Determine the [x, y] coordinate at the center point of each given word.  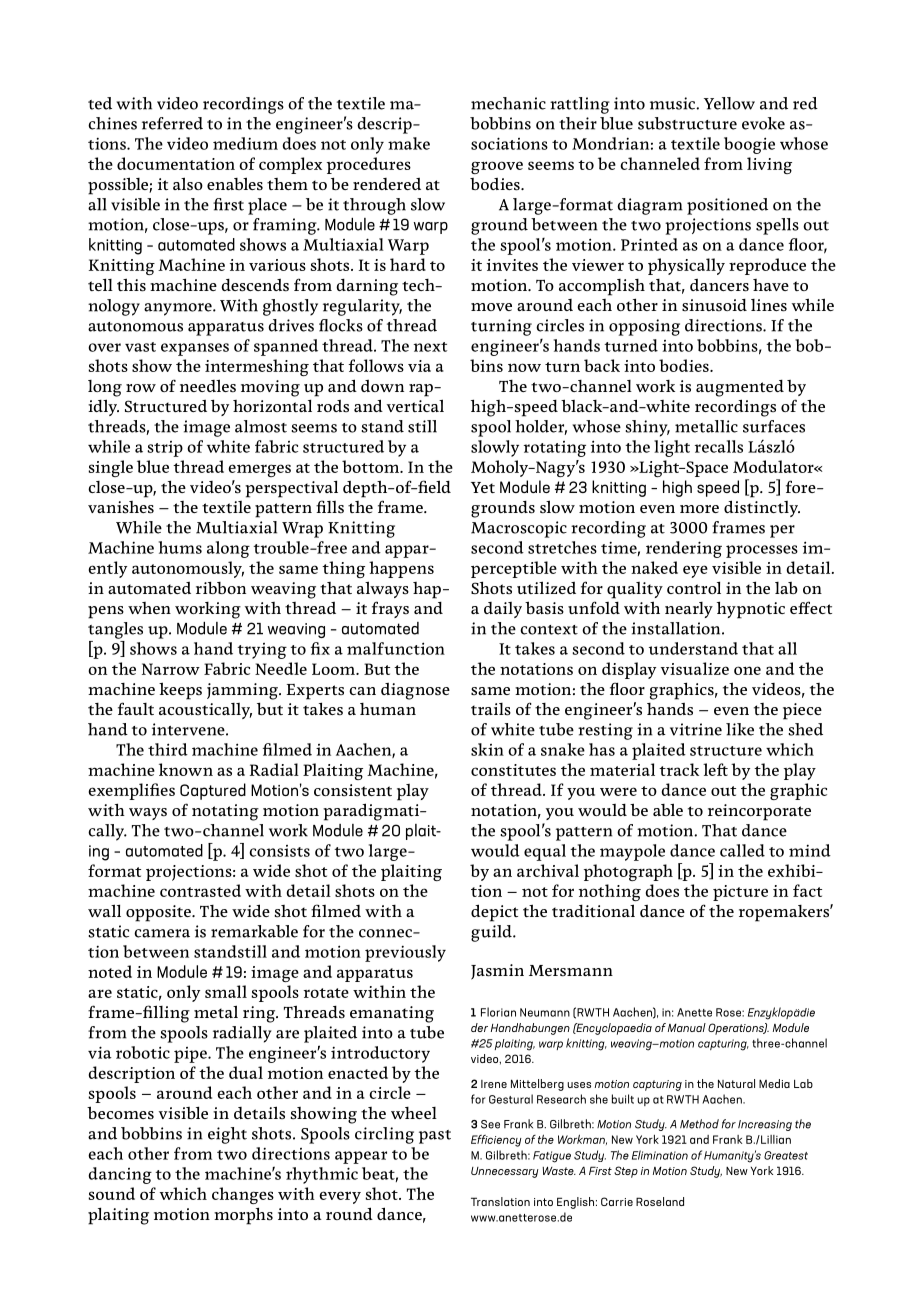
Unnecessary [505, 1172]
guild [492, 933]
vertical [415, 405]
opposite [159, 913]
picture [740, 893]
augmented [740, 388]
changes [243, 1195]
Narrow [171, 669]
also [188, 184]
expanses [195, 349]
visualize [695, 668]
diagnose [415, 691]
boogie [749, 145]
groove [497, 167]
